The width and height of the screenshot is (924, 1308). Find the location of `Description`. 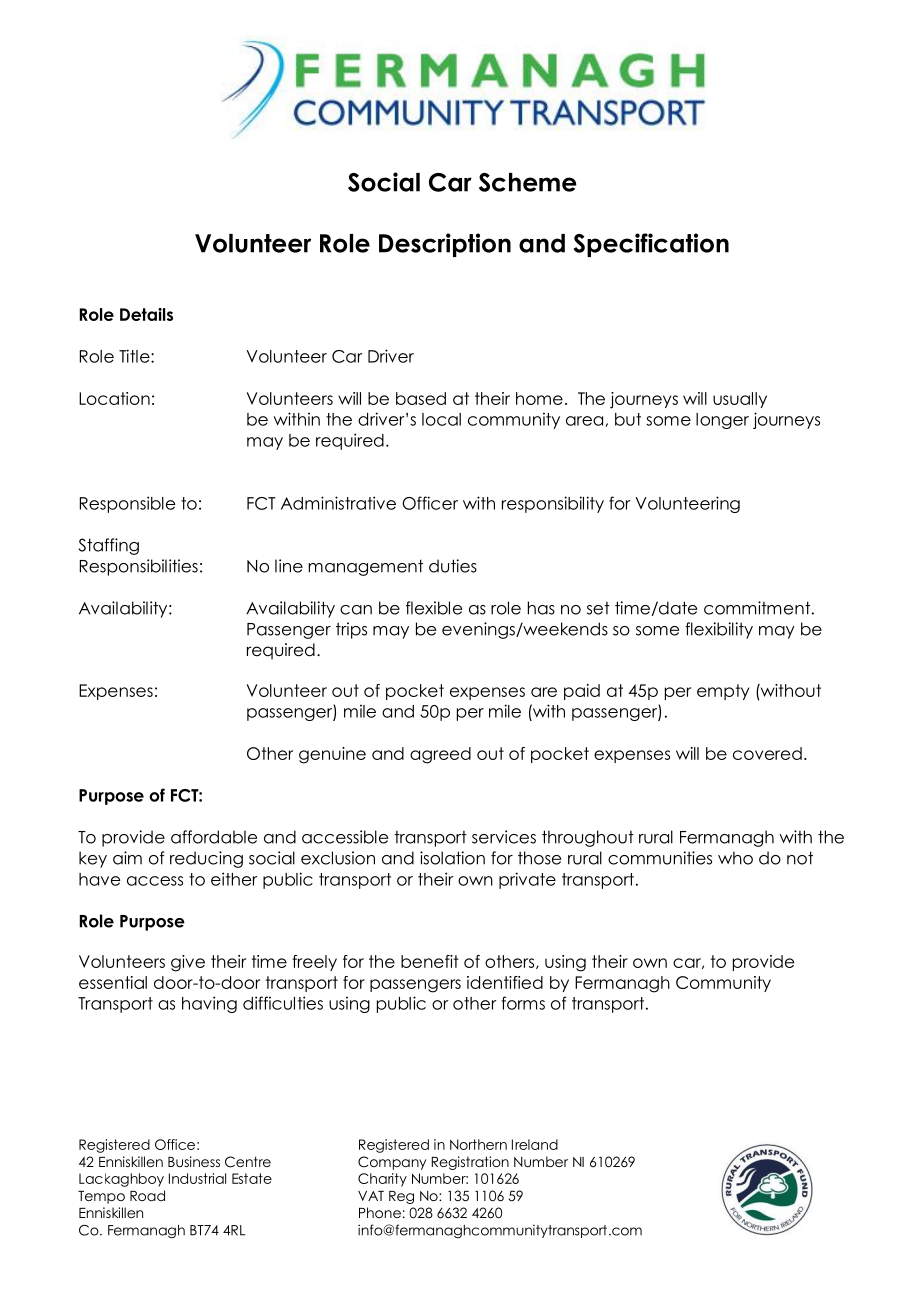

Description is located at coordinates (445, 245).
